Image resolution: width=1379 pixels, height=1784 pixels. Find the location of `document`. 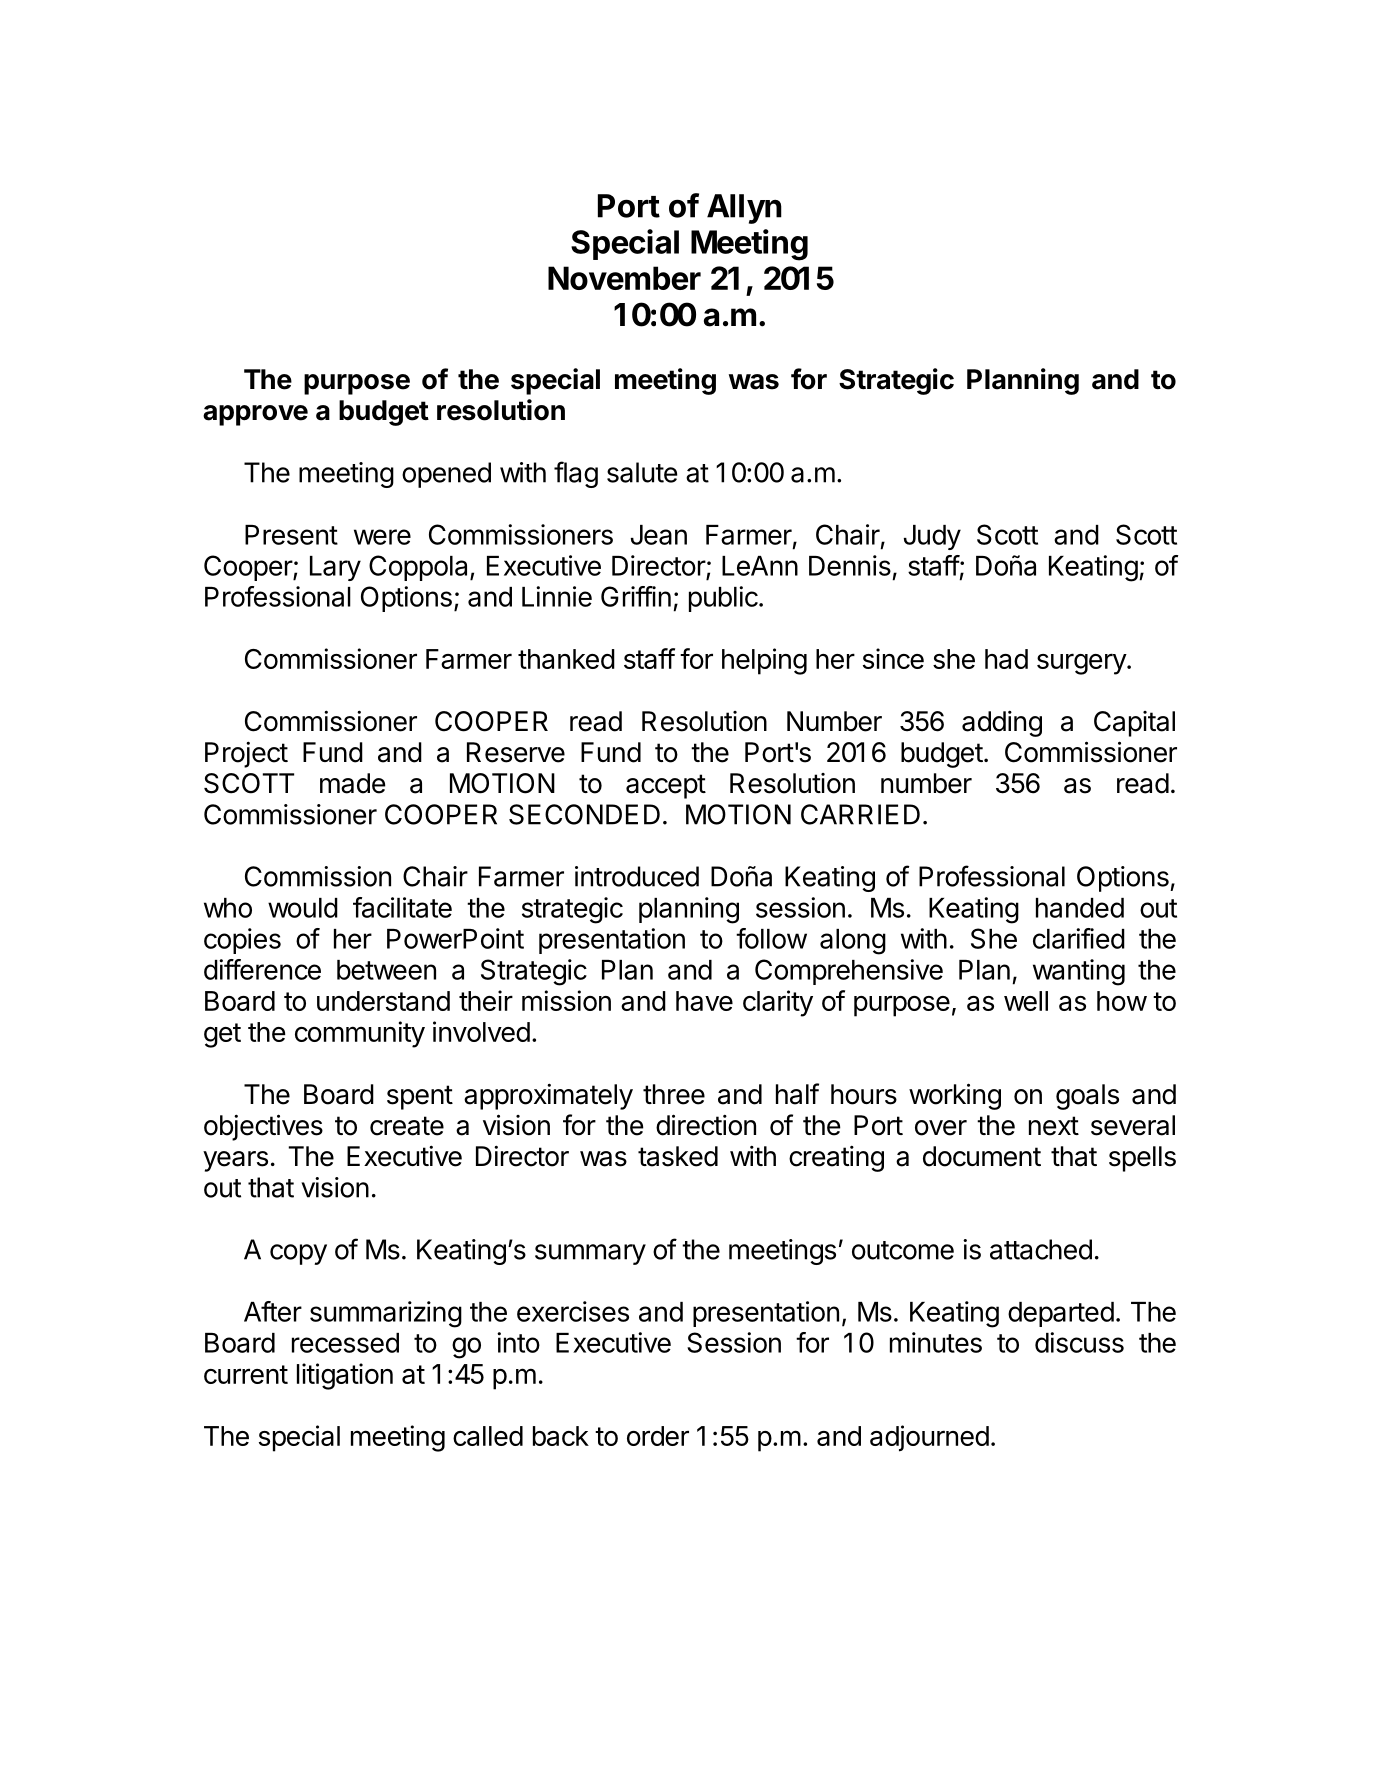

document is located at coordinates (982, 1156).
